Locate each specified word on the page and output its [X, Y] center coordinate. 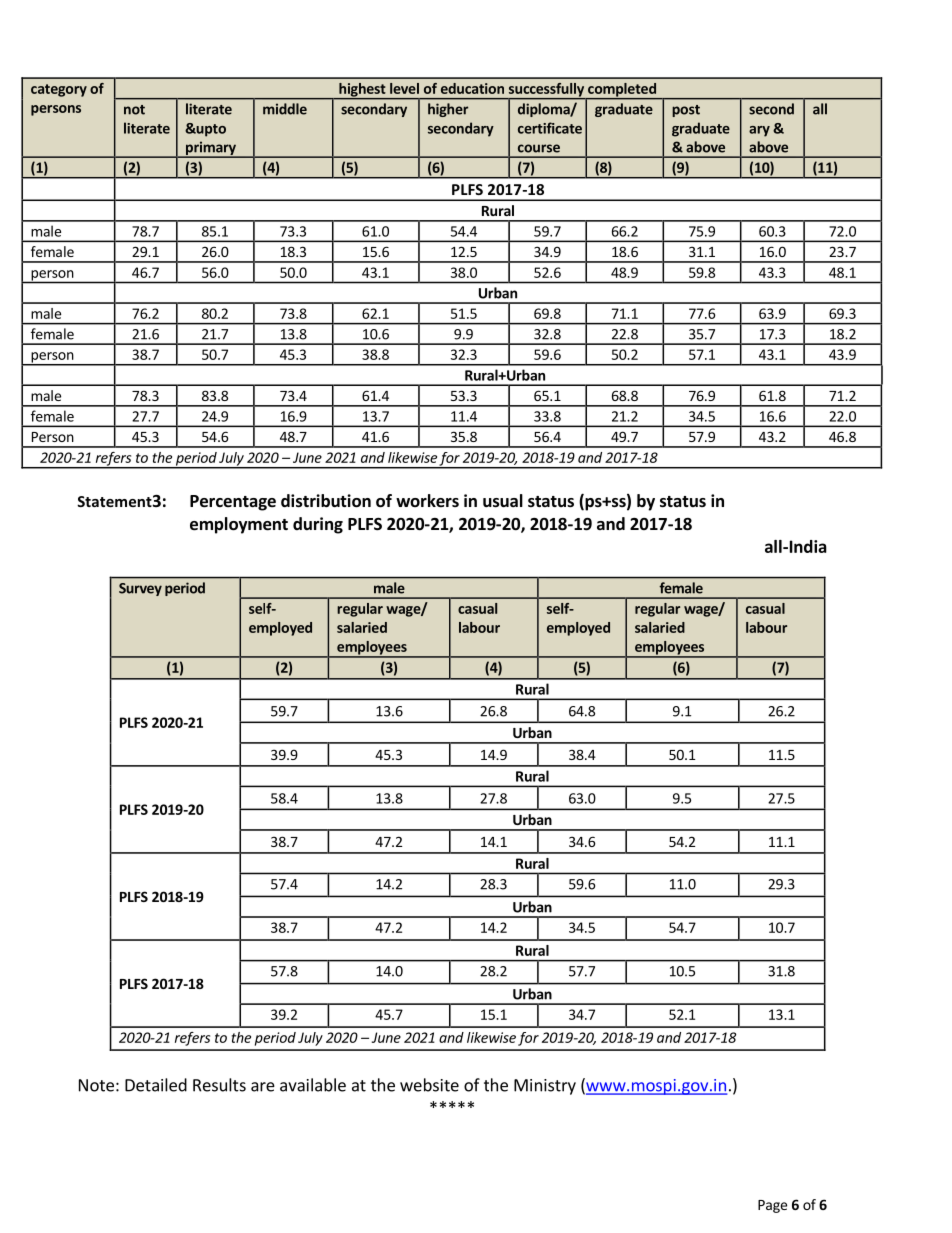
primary [211, 149]
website [429, 1085]
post [686, 111]
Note [96, 1085]
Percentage [233, 503]
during [318, 525]
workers [427, 501]
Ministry [545, 1087]
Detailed [156, 1085]
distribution [326, 501]
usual [503, 501]
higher [448, 110]
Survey [140, 589]
